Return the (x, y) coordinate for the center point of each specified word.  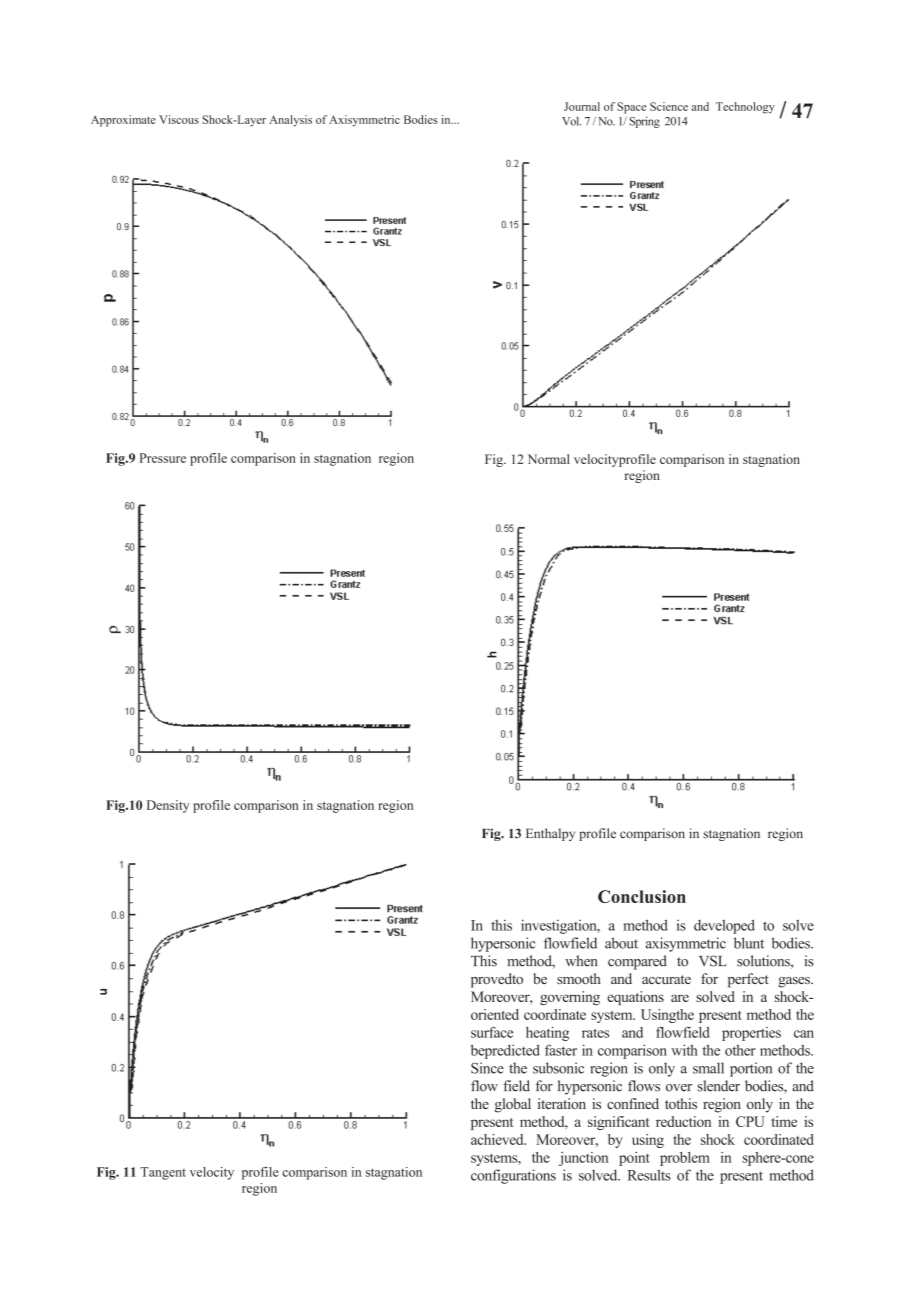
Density (168, 806)
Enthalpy (550, 834)
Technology (745, 108)
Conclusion (642, 896)
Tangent (163, 1173)
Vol (571, 121)
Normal (549, 459)
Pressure (163, 458)
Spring (645, 122)
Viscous (179, 119)
